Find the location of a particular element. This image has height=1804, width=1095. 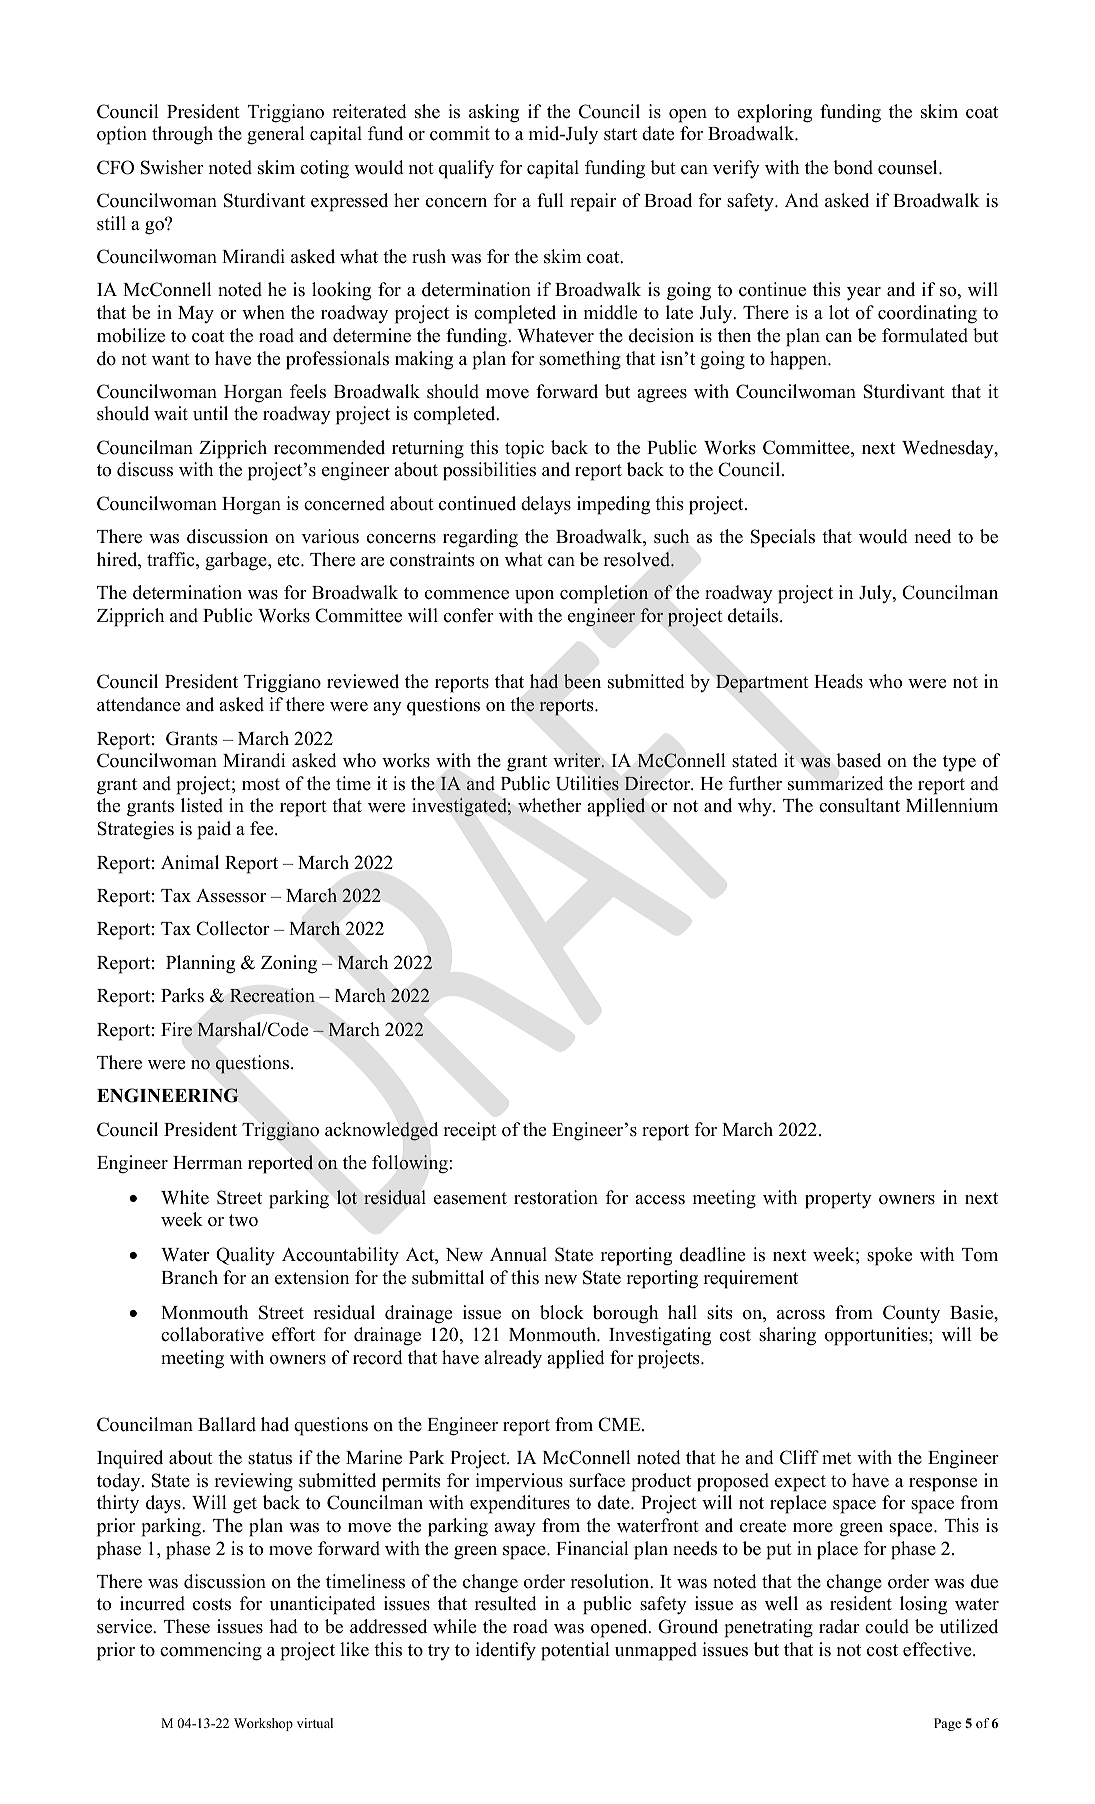

commencing is located at coordinates (211, 1651).
